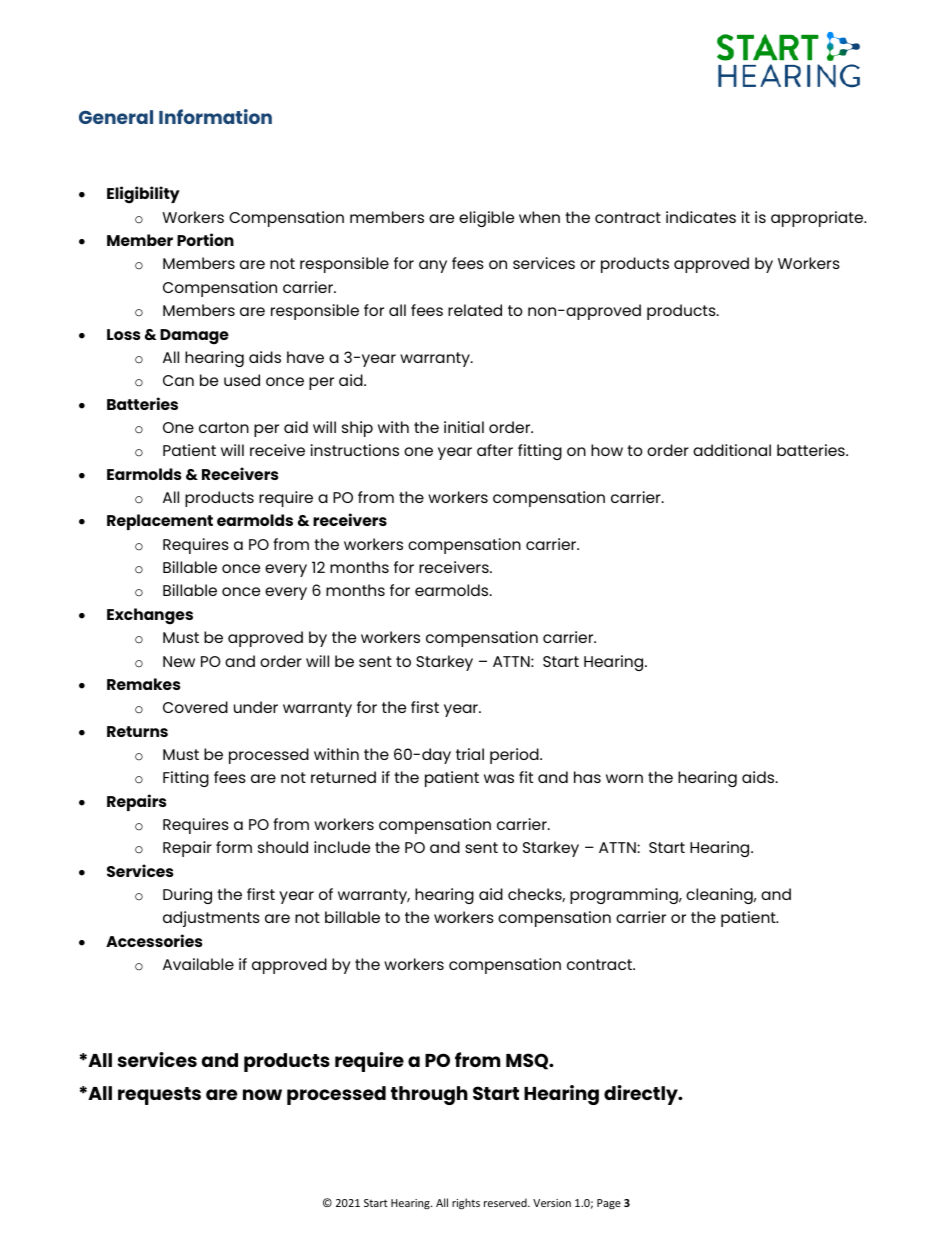  I want to click on New, so click(179, 661).
